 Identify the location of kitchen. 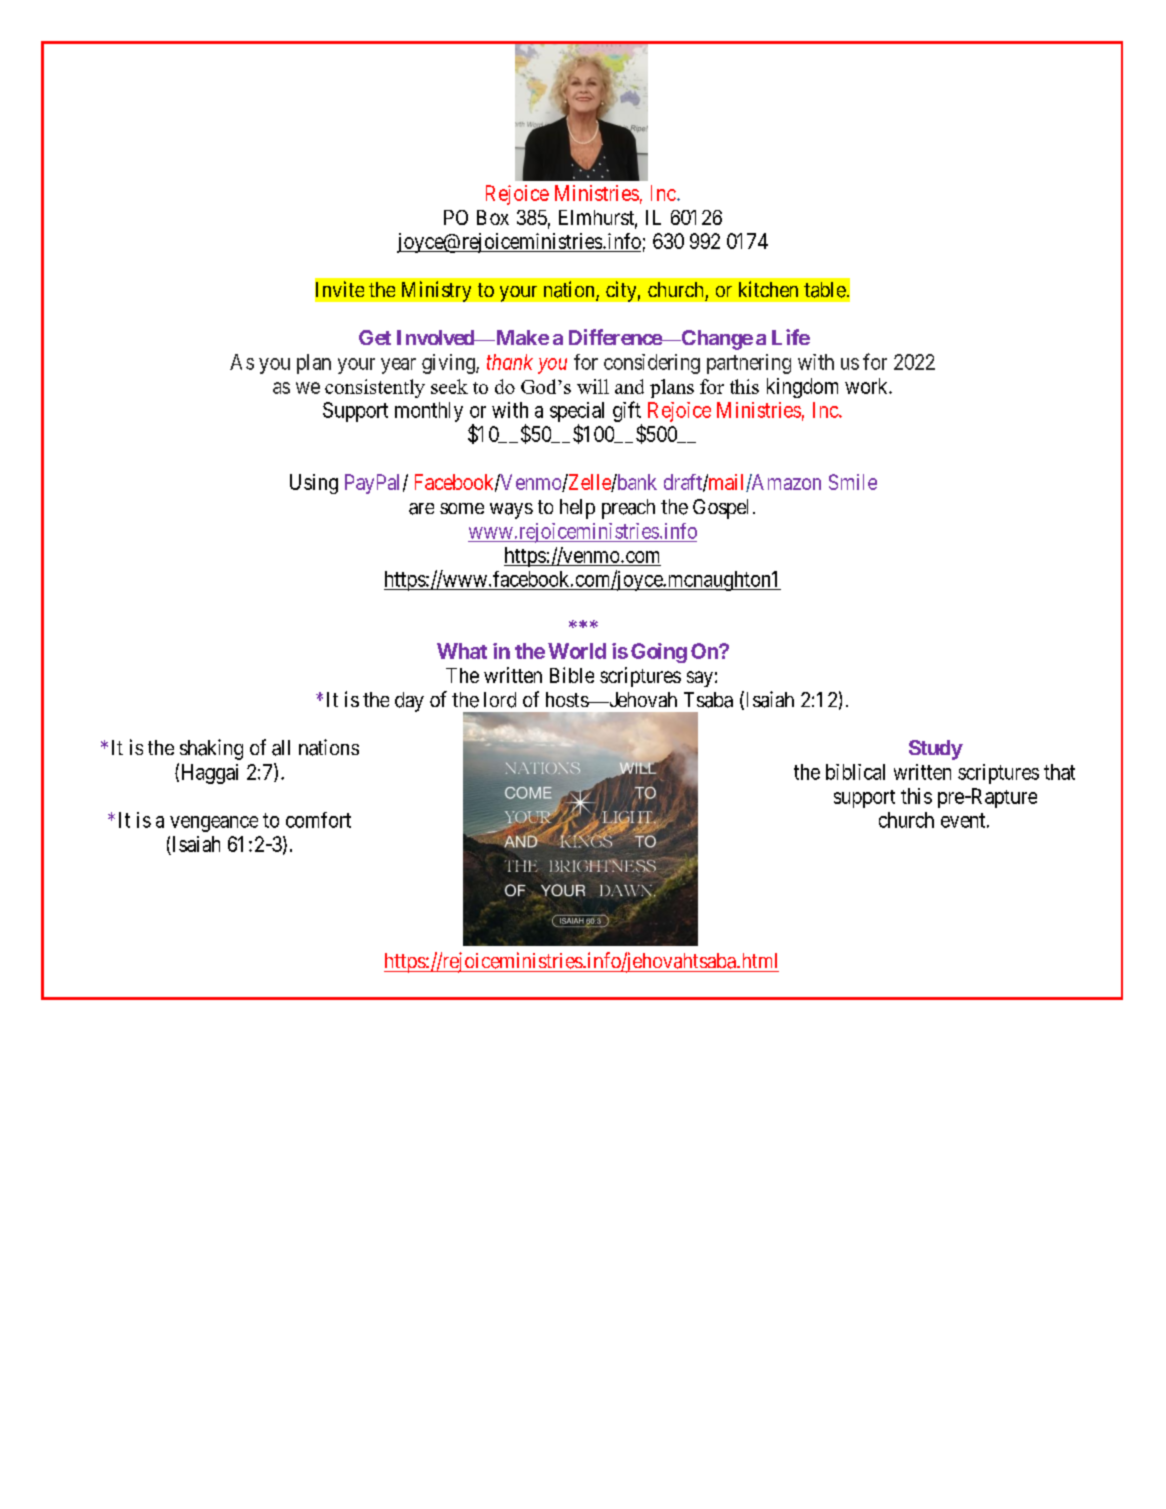
(768, 289).
